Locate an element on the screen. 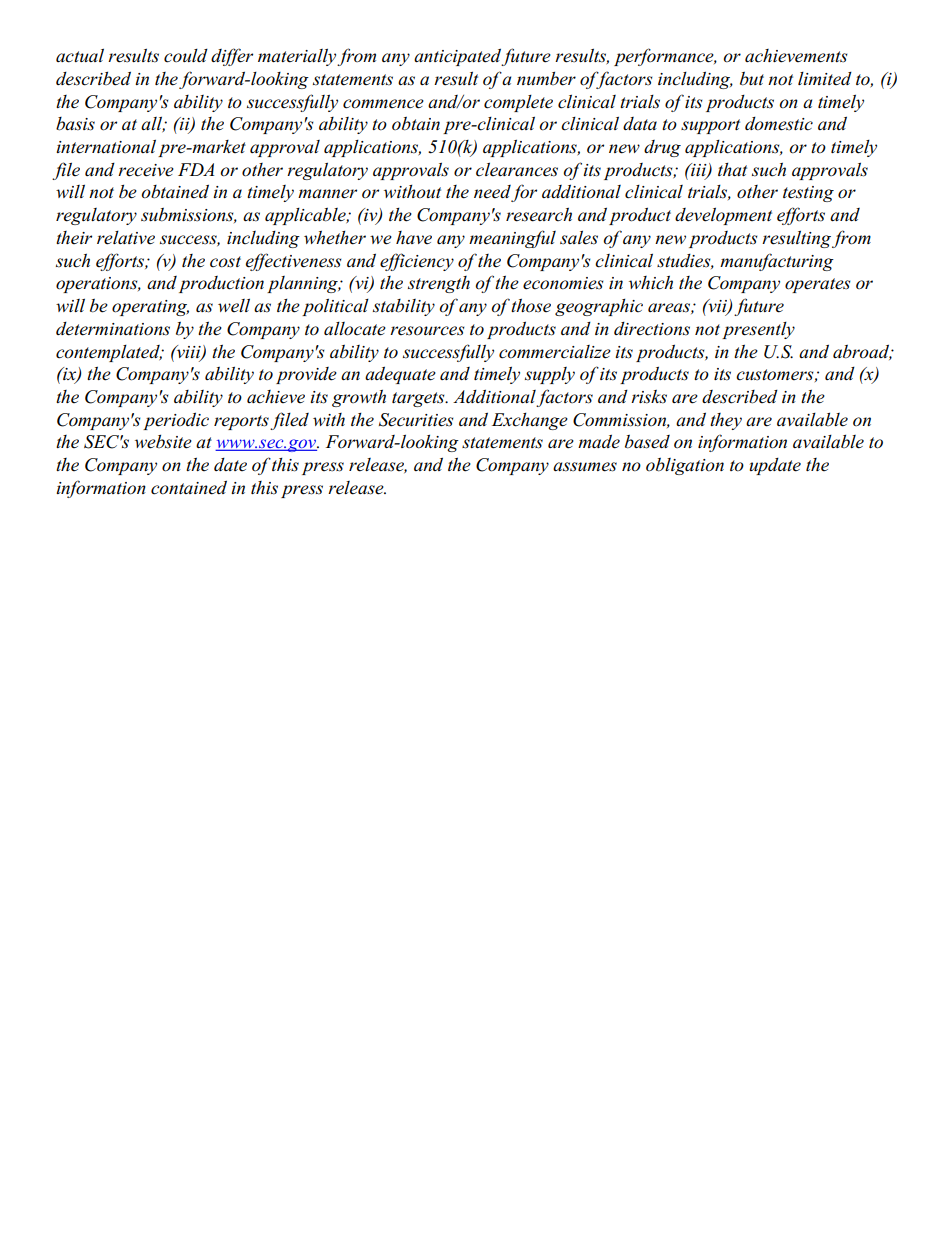  manufacturing is located at coordinates (777, 262).
